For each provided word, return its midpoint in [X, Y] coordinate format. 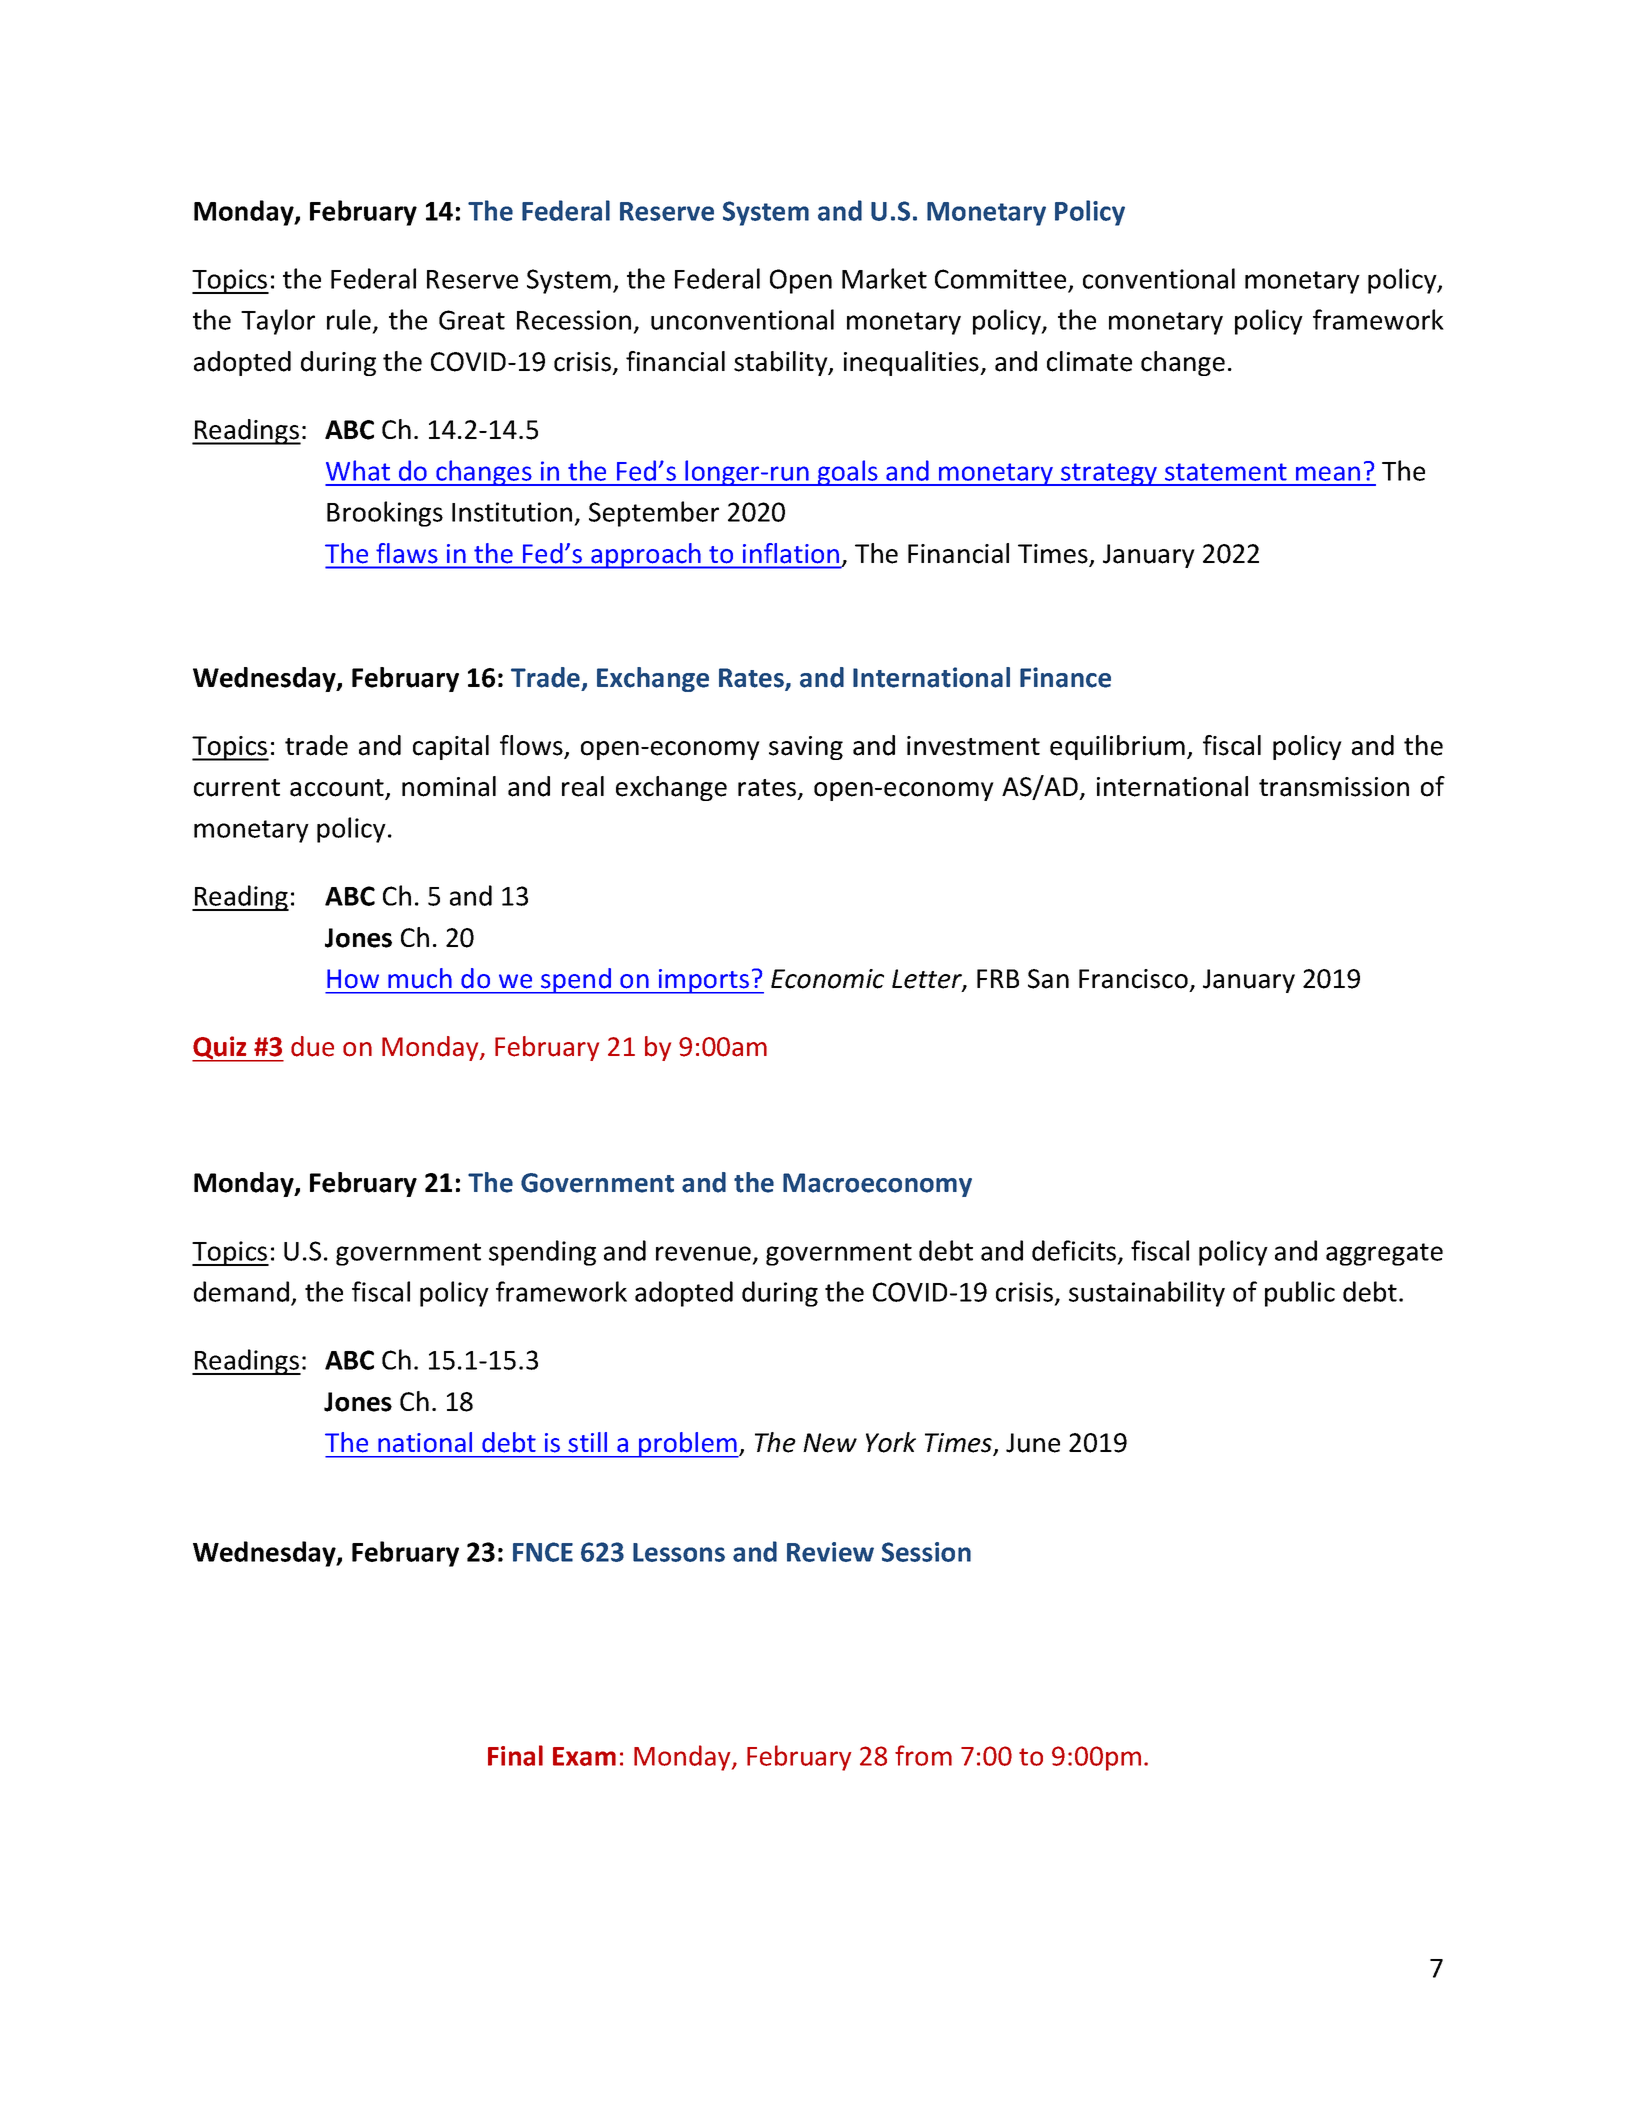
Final [515, 1755]
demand [241, 1291]
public [1300, 1294]
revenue [703, 1253]
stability [782, 363]
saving [806, 748]
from [923, 1755]
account [338, 789]
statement [1226, 472]
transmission [1334, 787]
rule [349, 319]
